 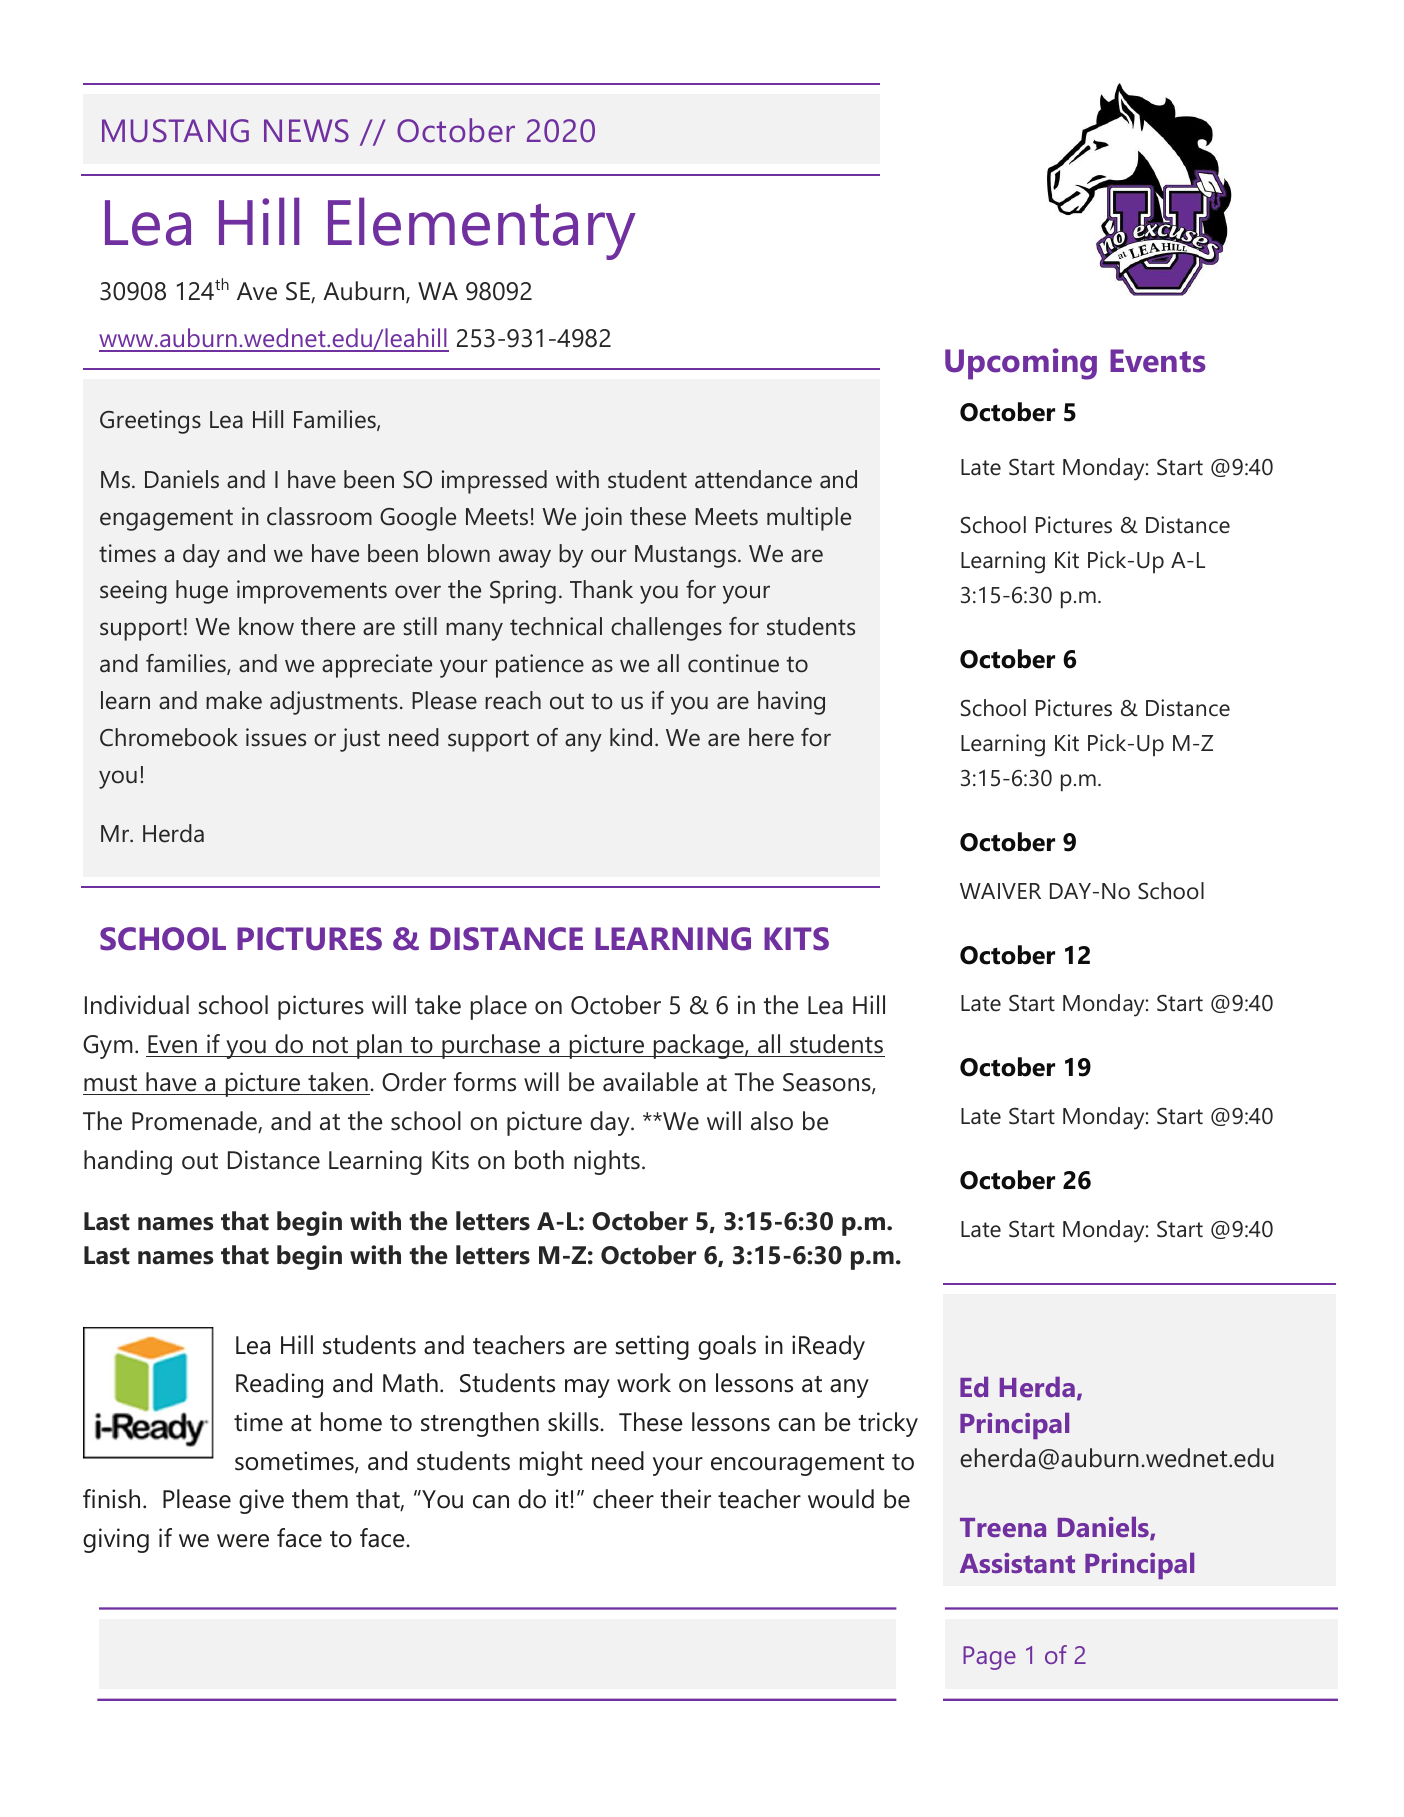 What do you see at coordinates (243, 1541) in the screenshot?
I see `were` at bounding box center [243, 1541].
